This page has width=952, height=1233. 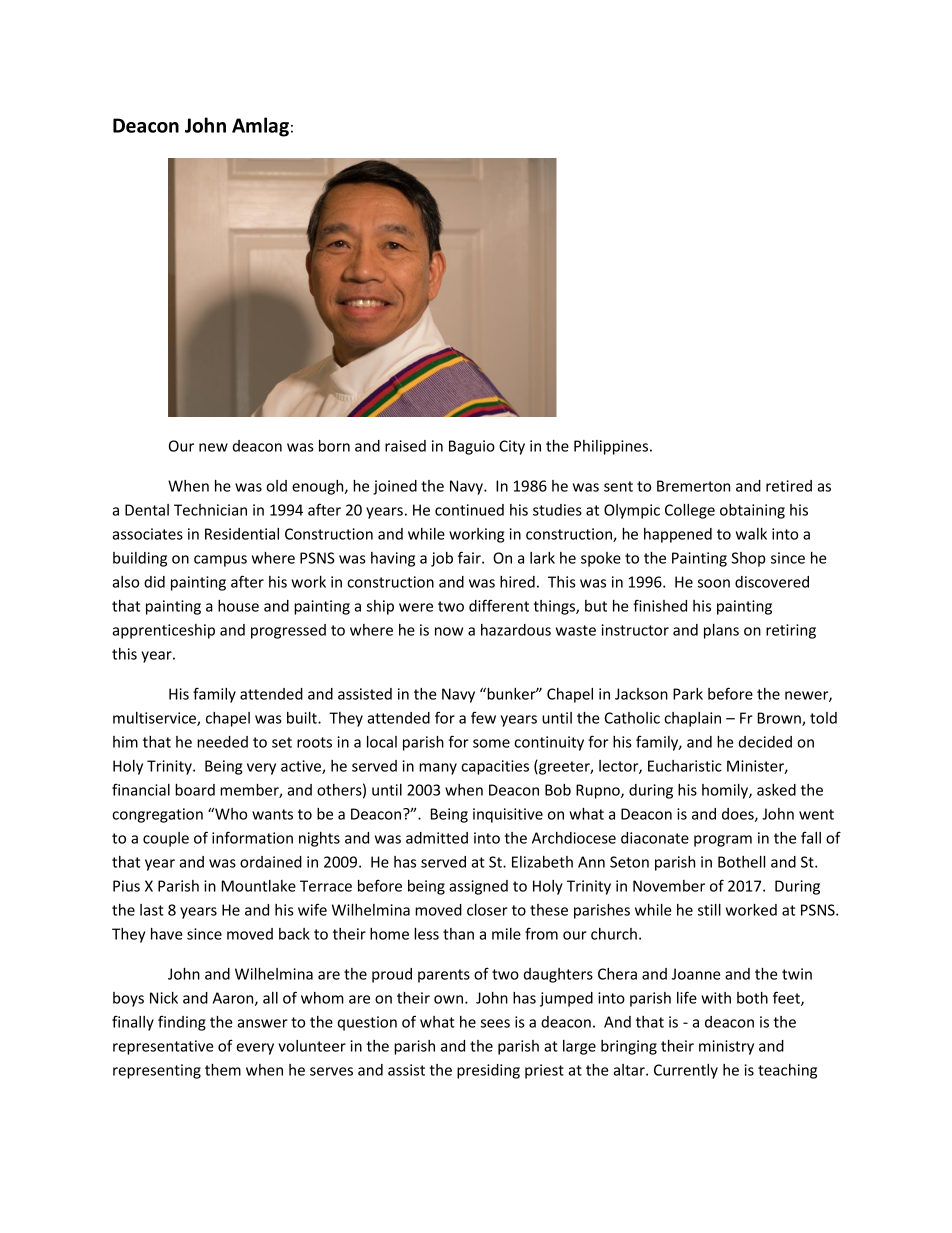 I want to click on capacities, so click(x=495, y=767).
